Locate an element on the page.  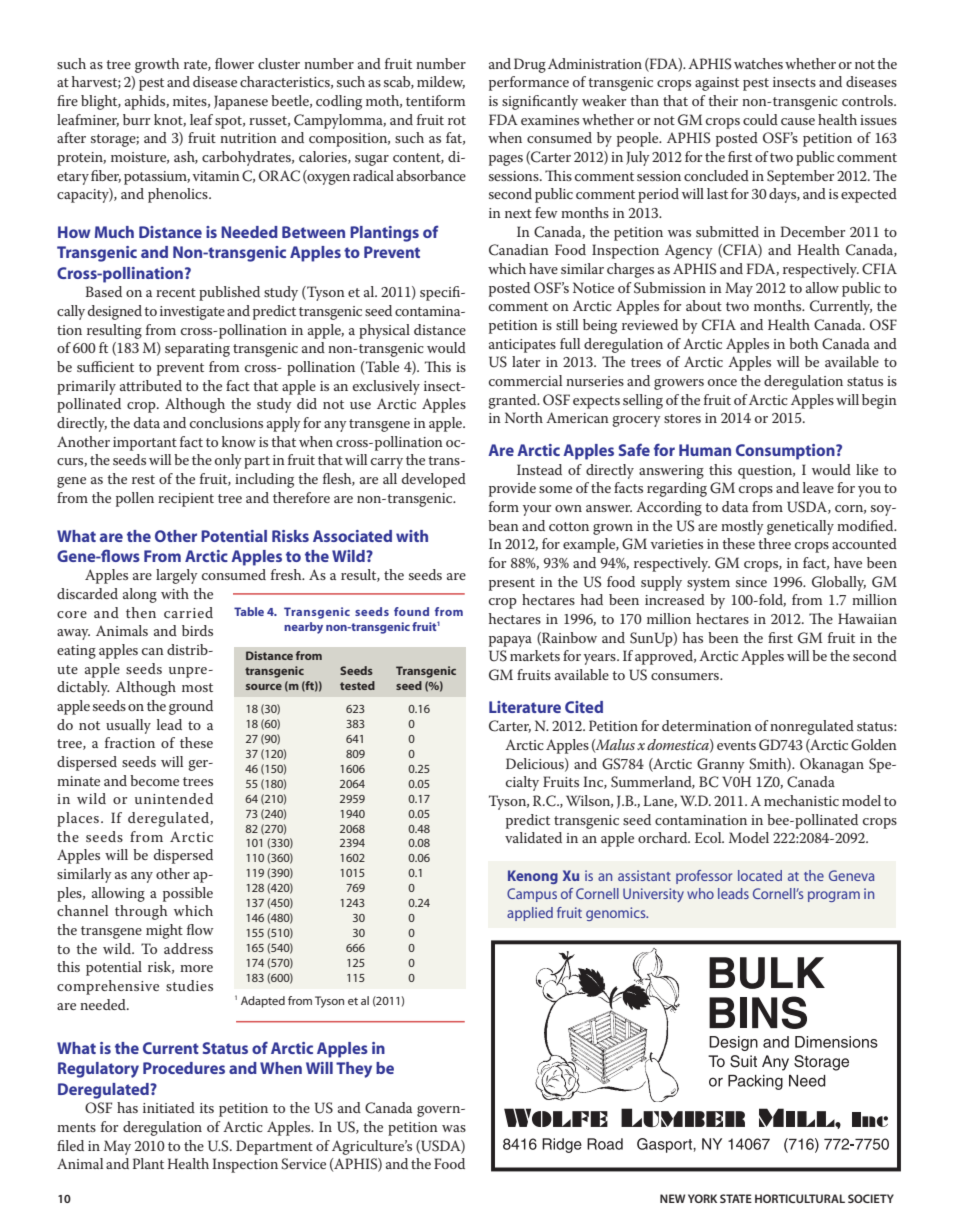
found is located at coordinates (411, 611).
